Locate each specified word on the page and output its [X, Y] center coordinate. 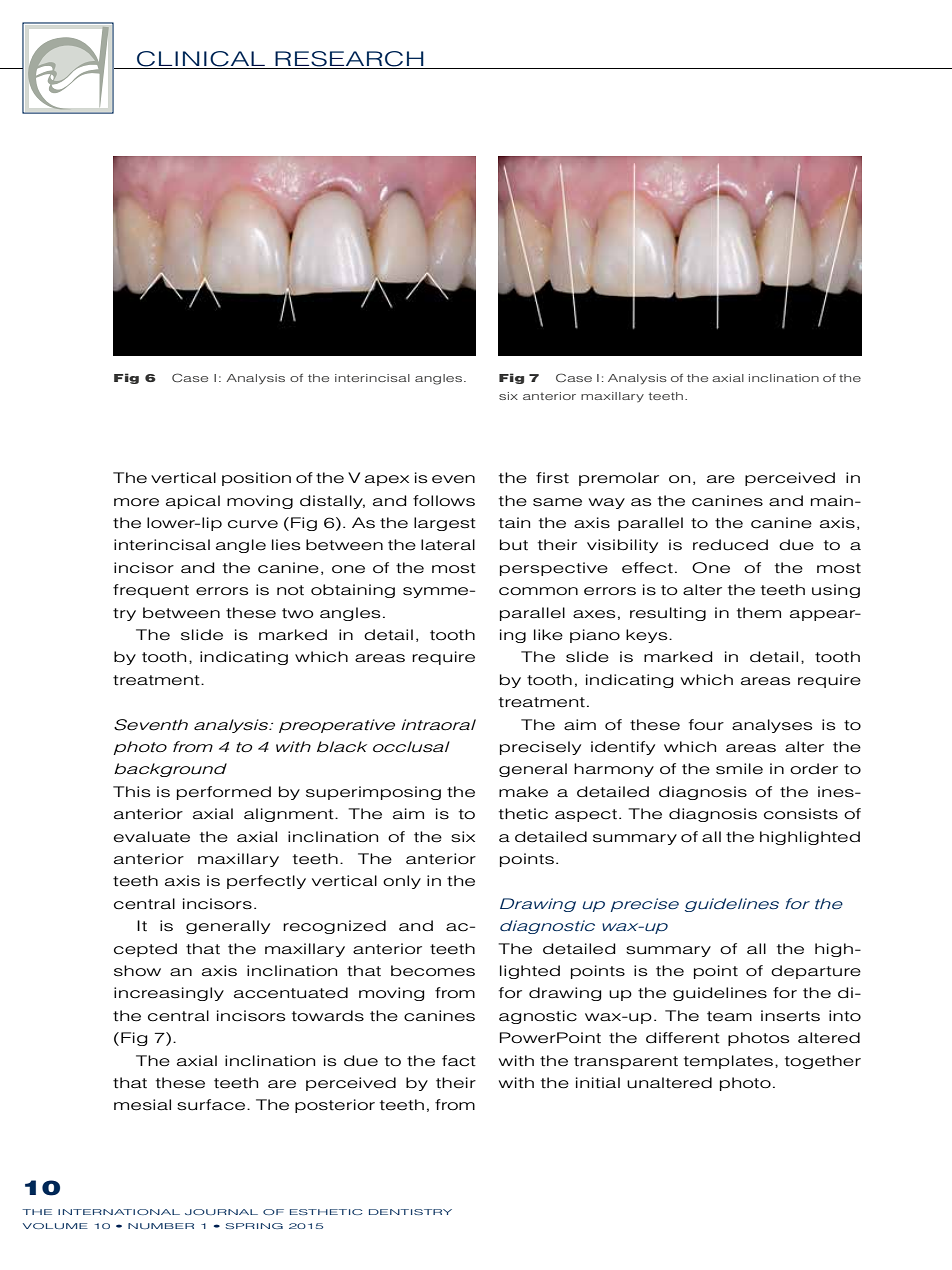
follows [444, 501]
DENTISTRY [410, 1212]
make [523, 792]
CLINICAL [201, 60]
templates [730, 1062]
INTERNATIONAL [119, 1212]
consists [801, 814]
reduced [730, 545]
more [136, 502]
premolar [619, 479]
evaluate [152, 837]
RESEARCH [349, 60]
